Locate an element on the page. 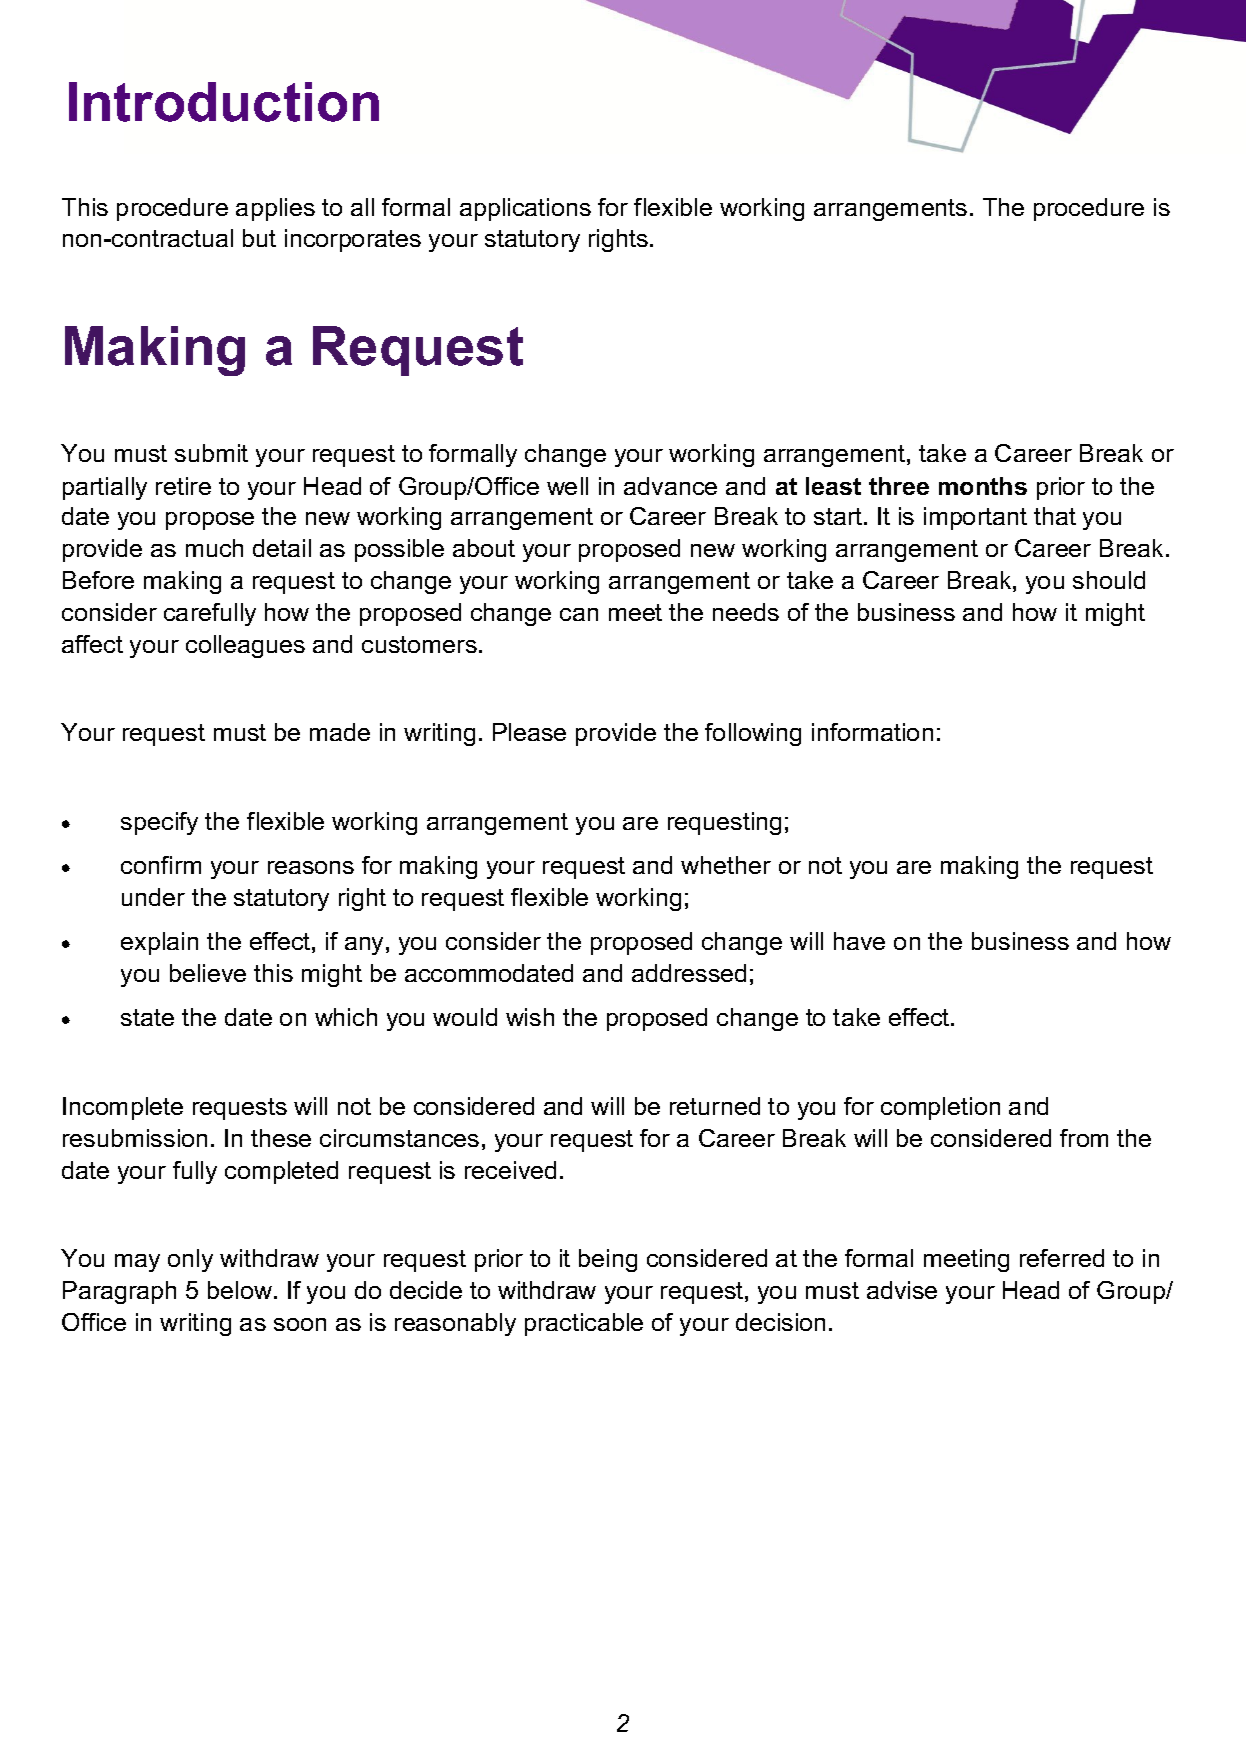 Image resolution: width=1246 pixels, height=1762 pixels. below is located at coordinates (241, 1290).
